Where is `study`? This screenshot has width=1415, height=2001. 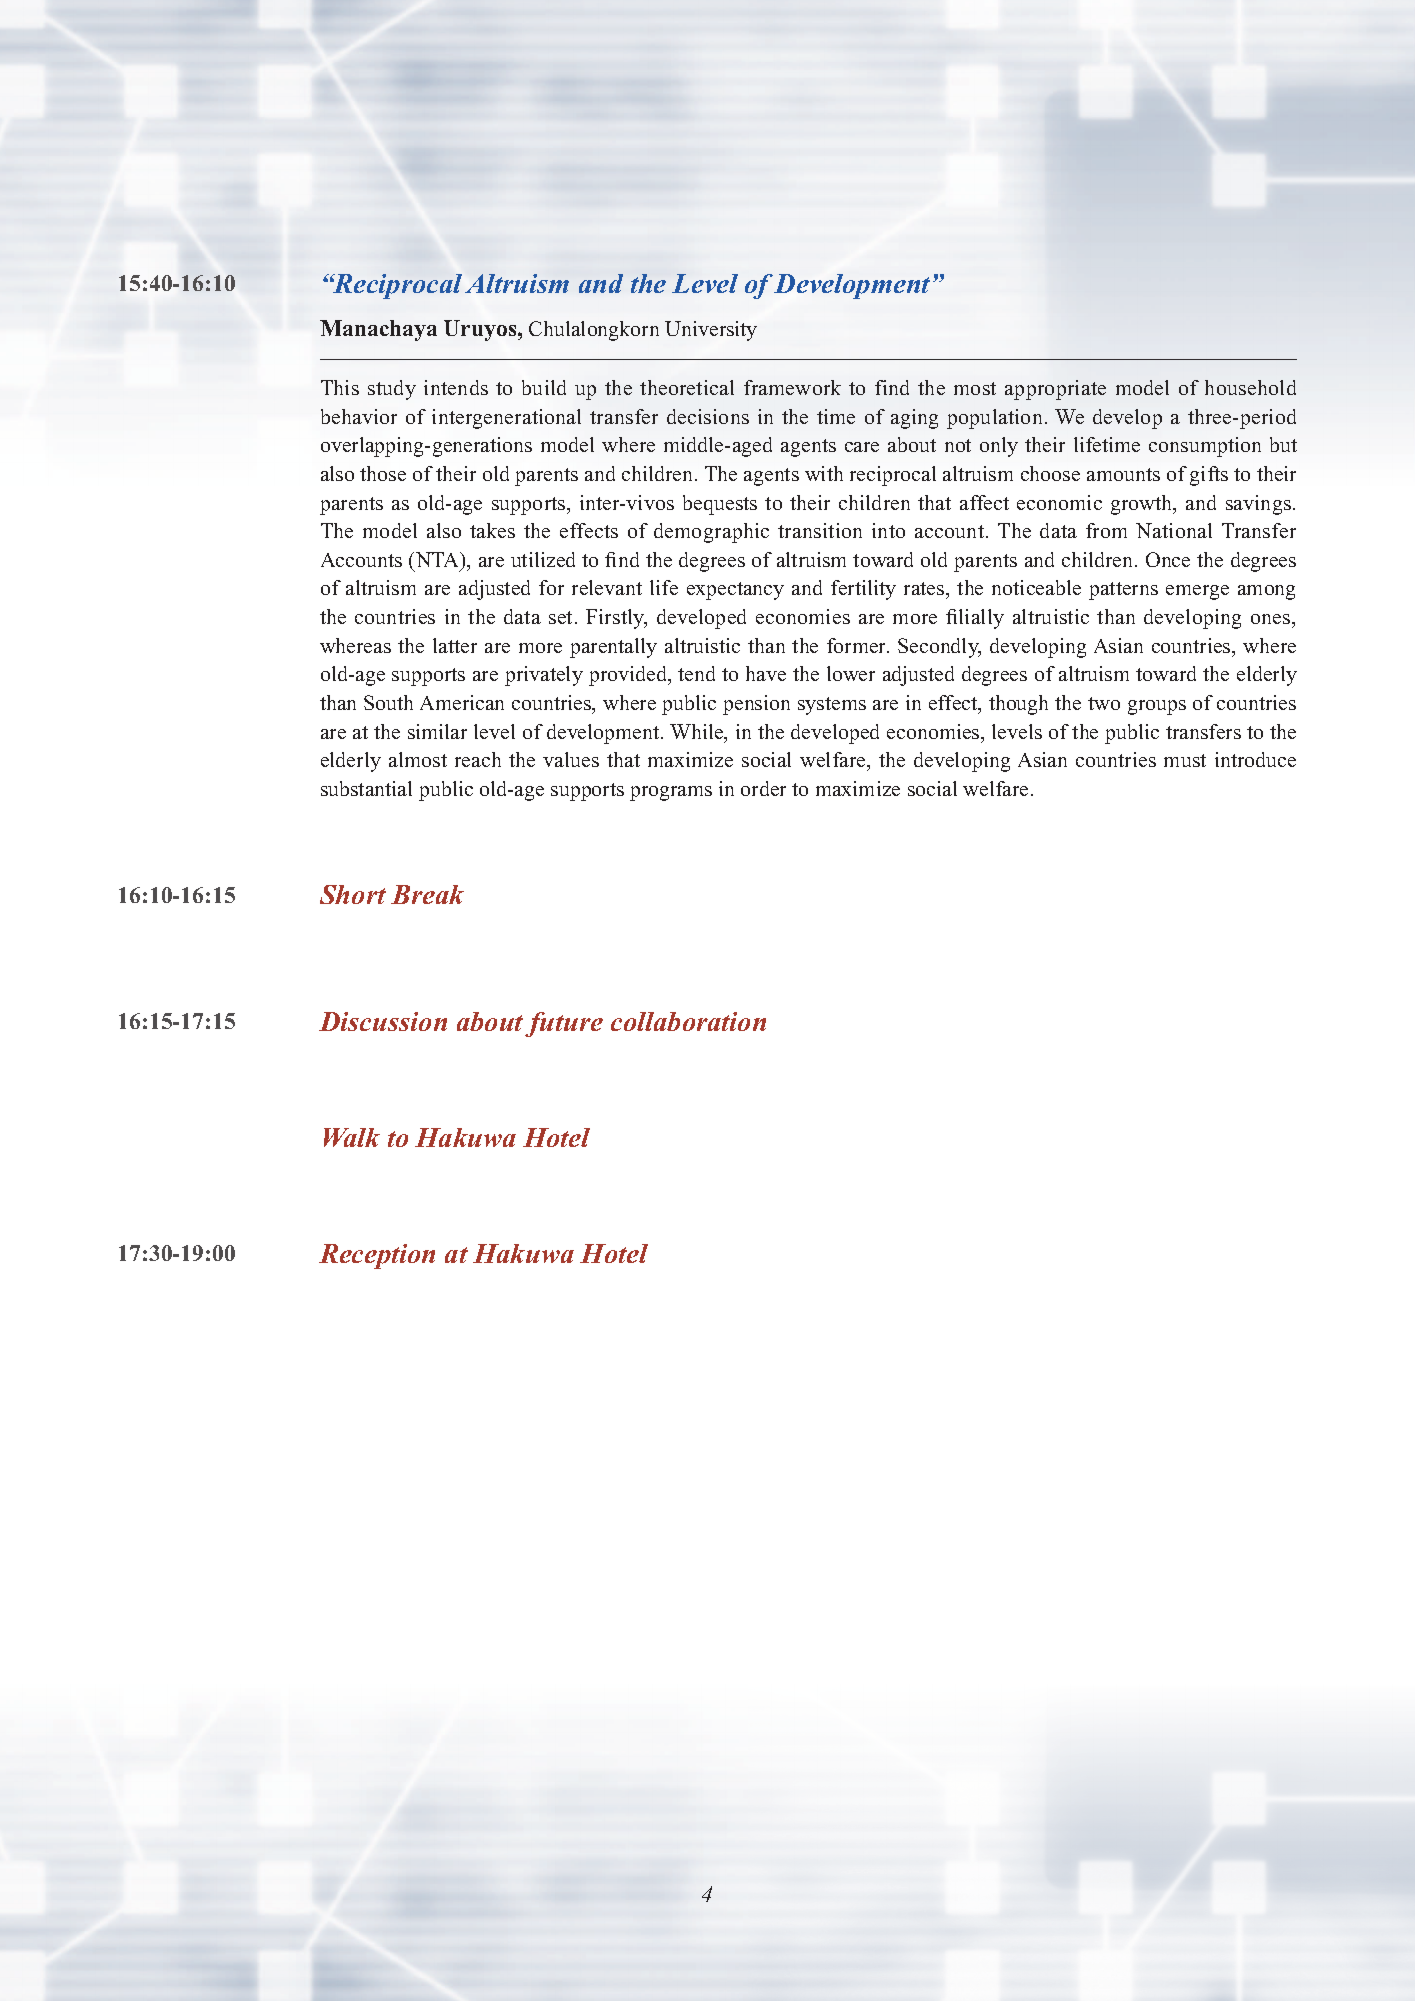 study is located at coordinates (392, 390).
